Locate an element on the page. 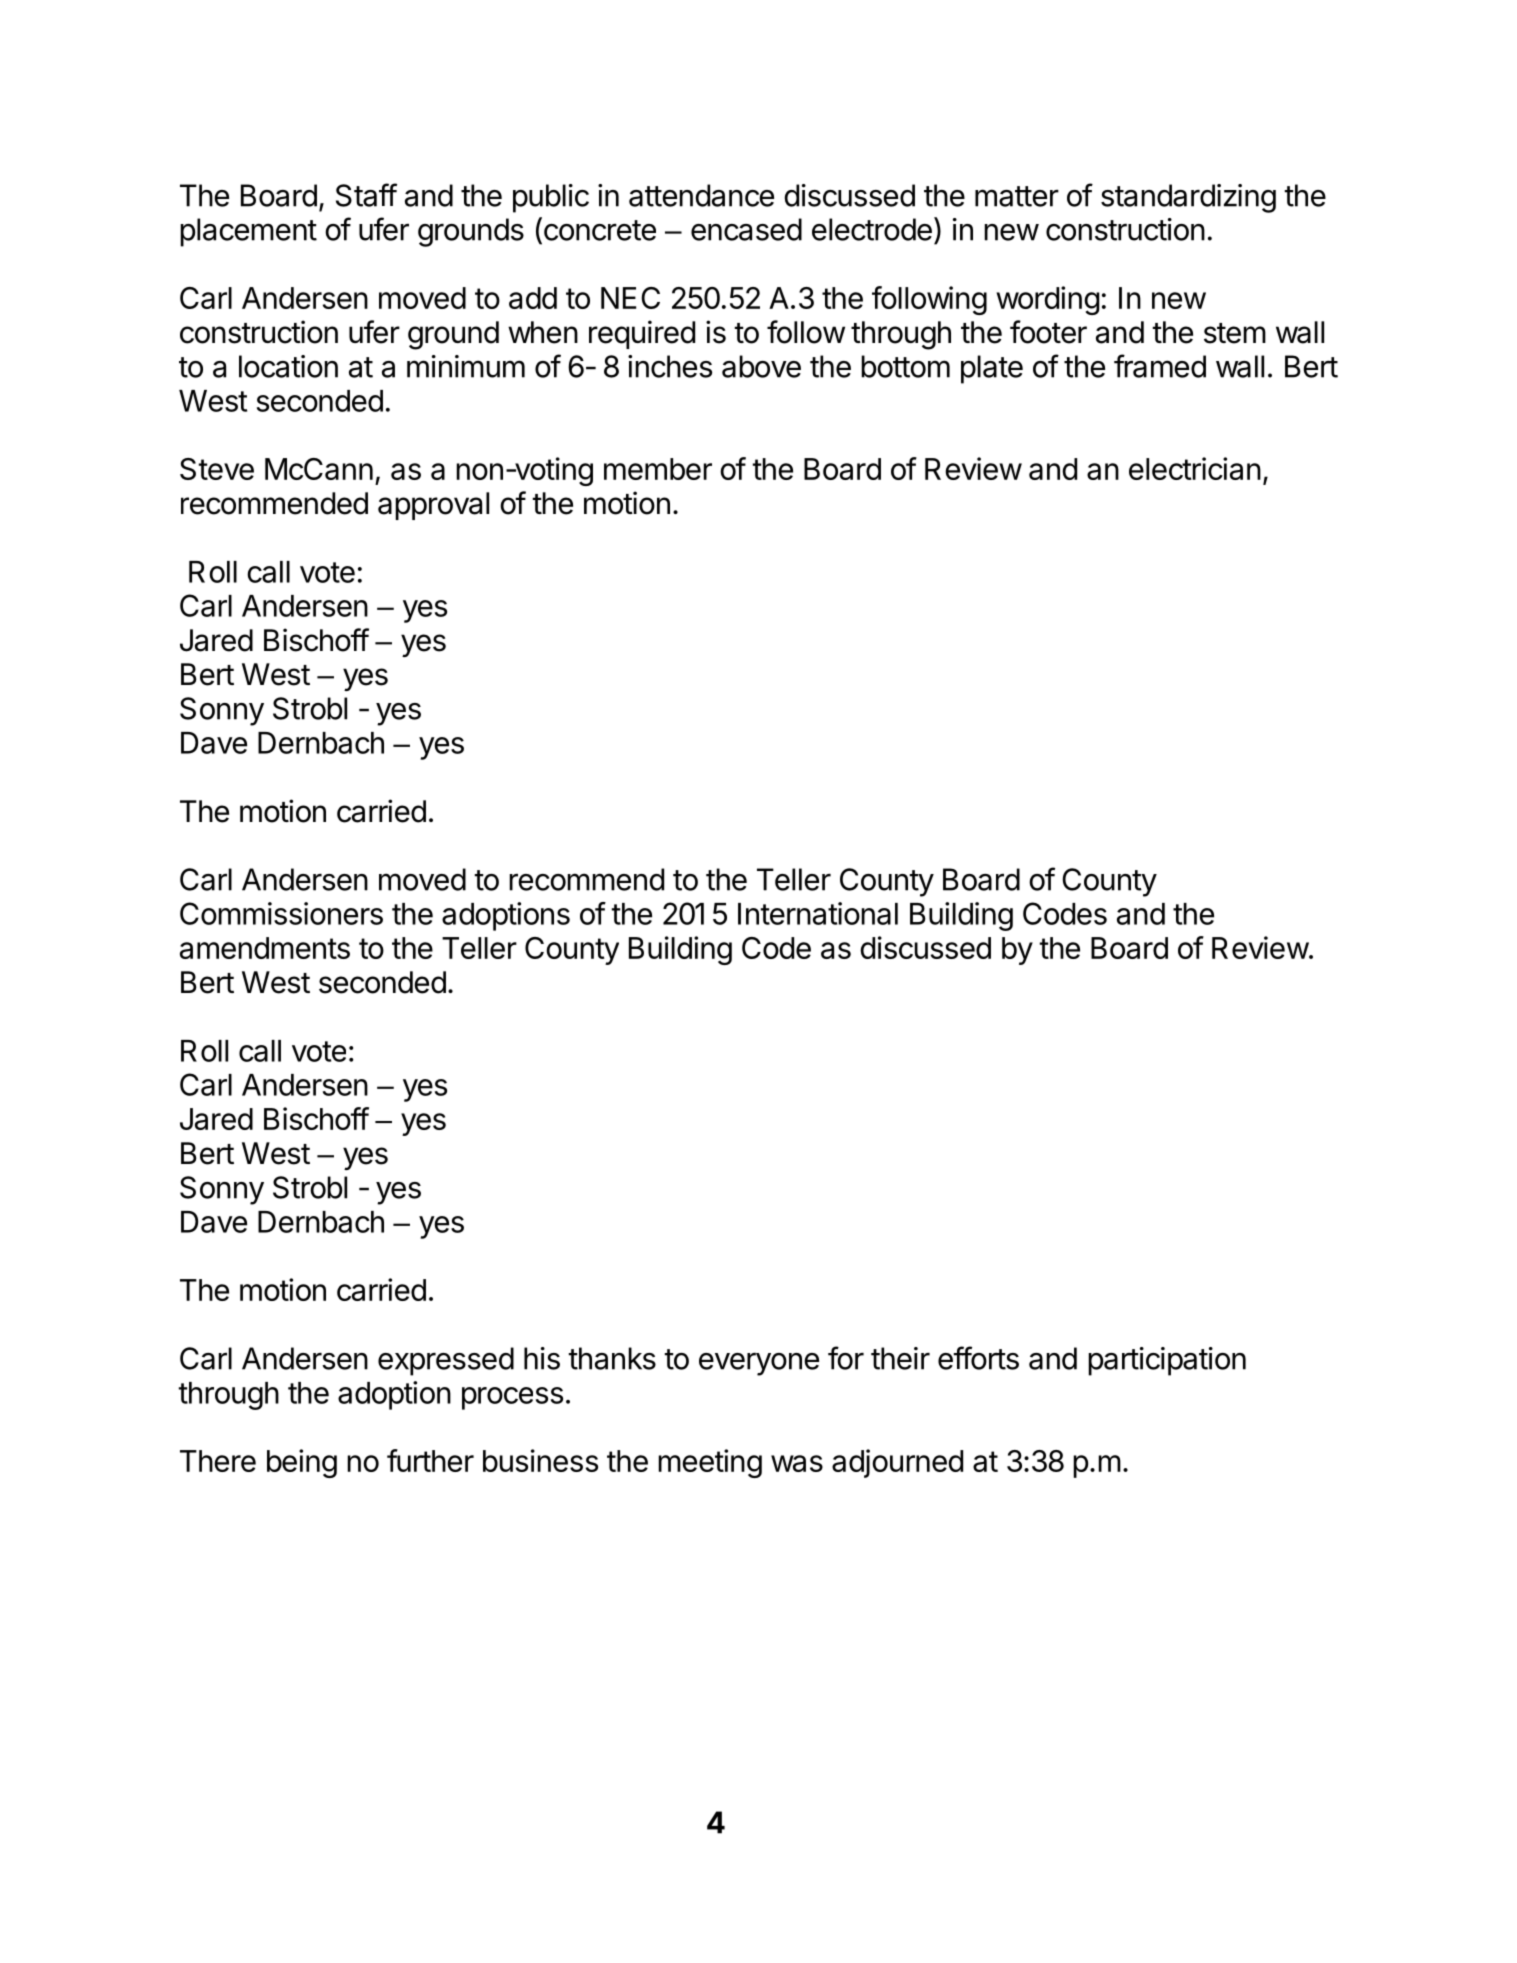  thanks is located at coordinates (612, 1358).
